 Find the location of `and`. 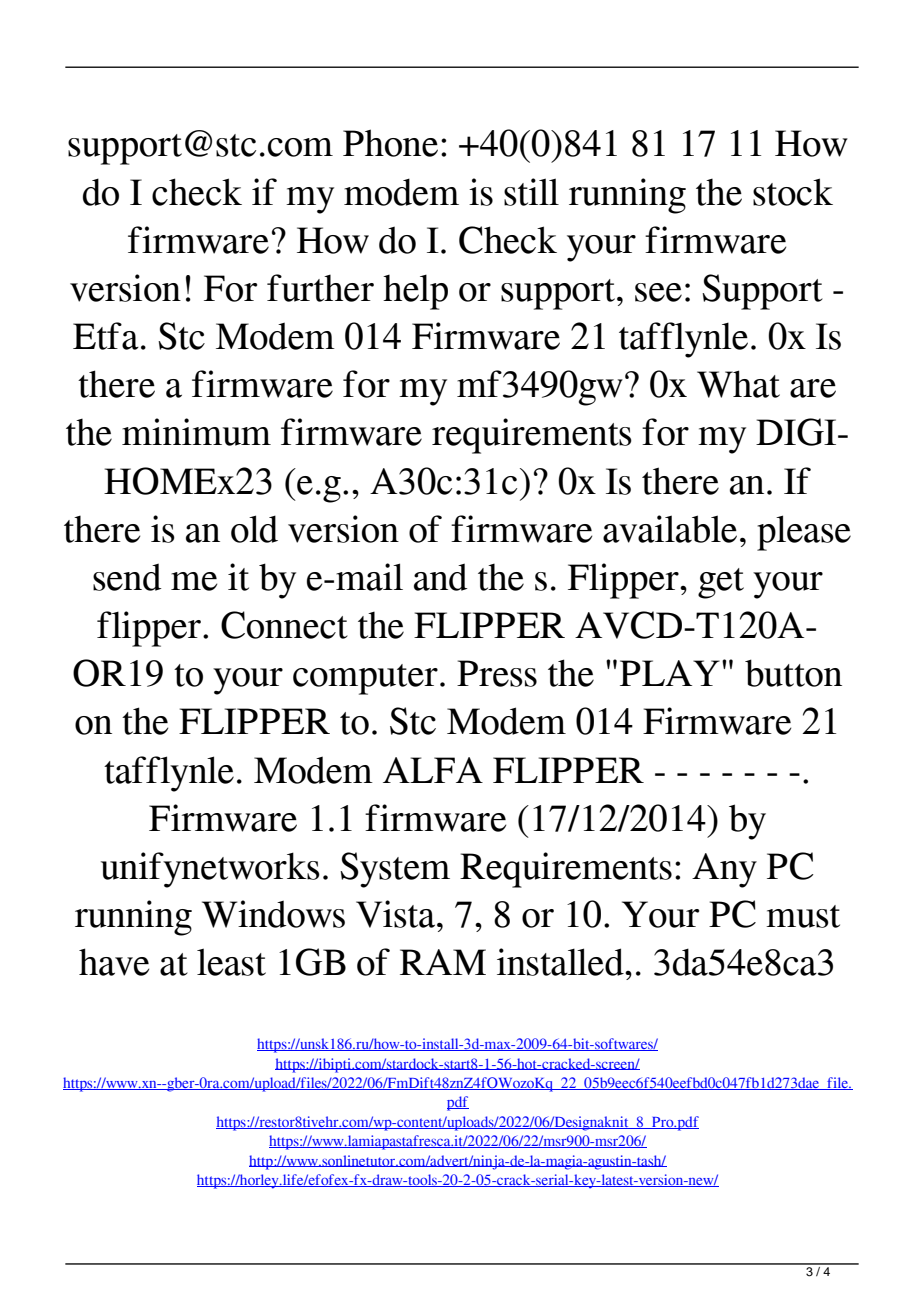

and is located at coordinates (440, 577).
